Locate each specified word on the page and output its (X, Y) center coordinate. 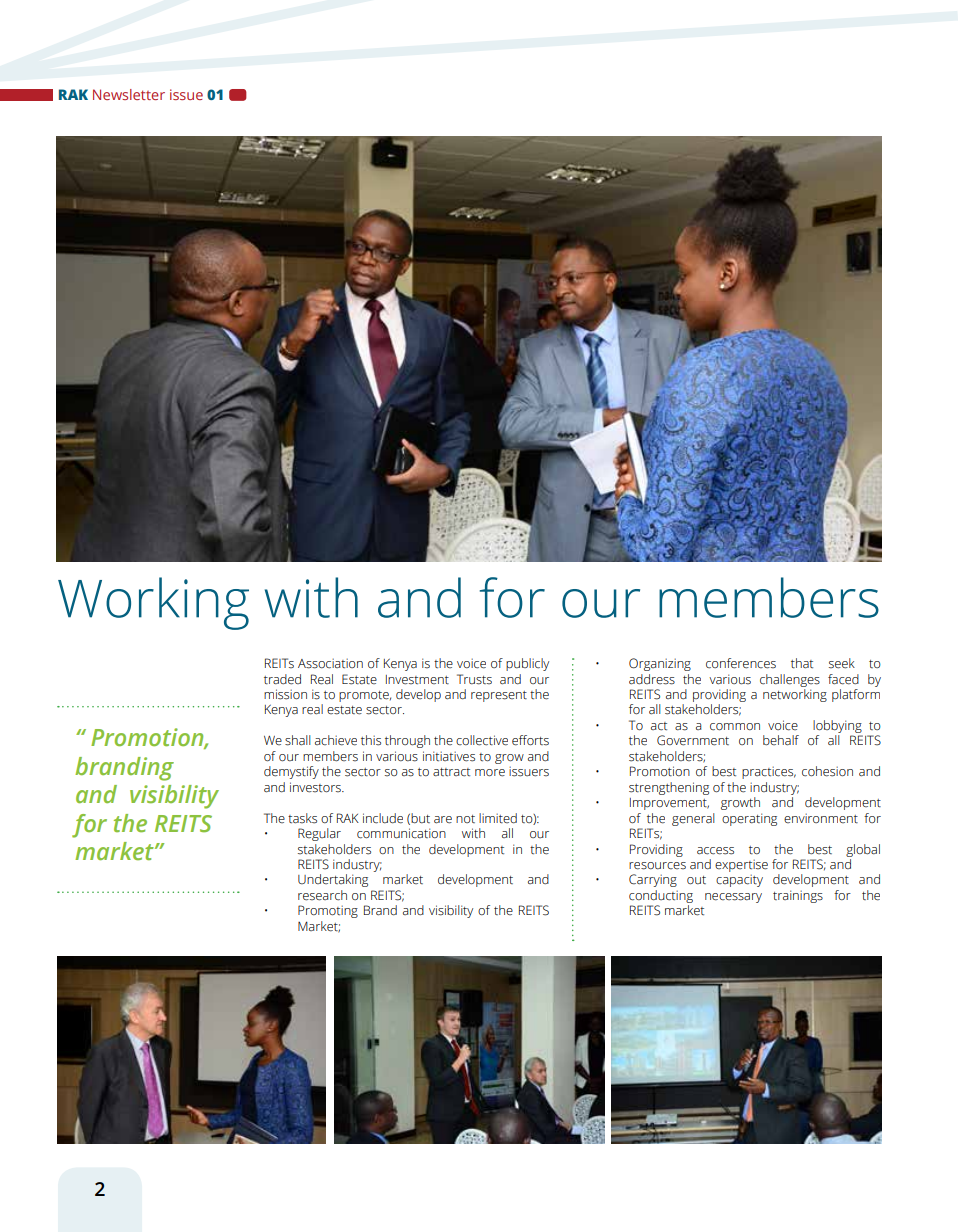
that (802, 663)
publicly (527, 664)
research (322, 895)
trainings (798, 896)
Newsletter (129, 94)
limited (498, 818)
